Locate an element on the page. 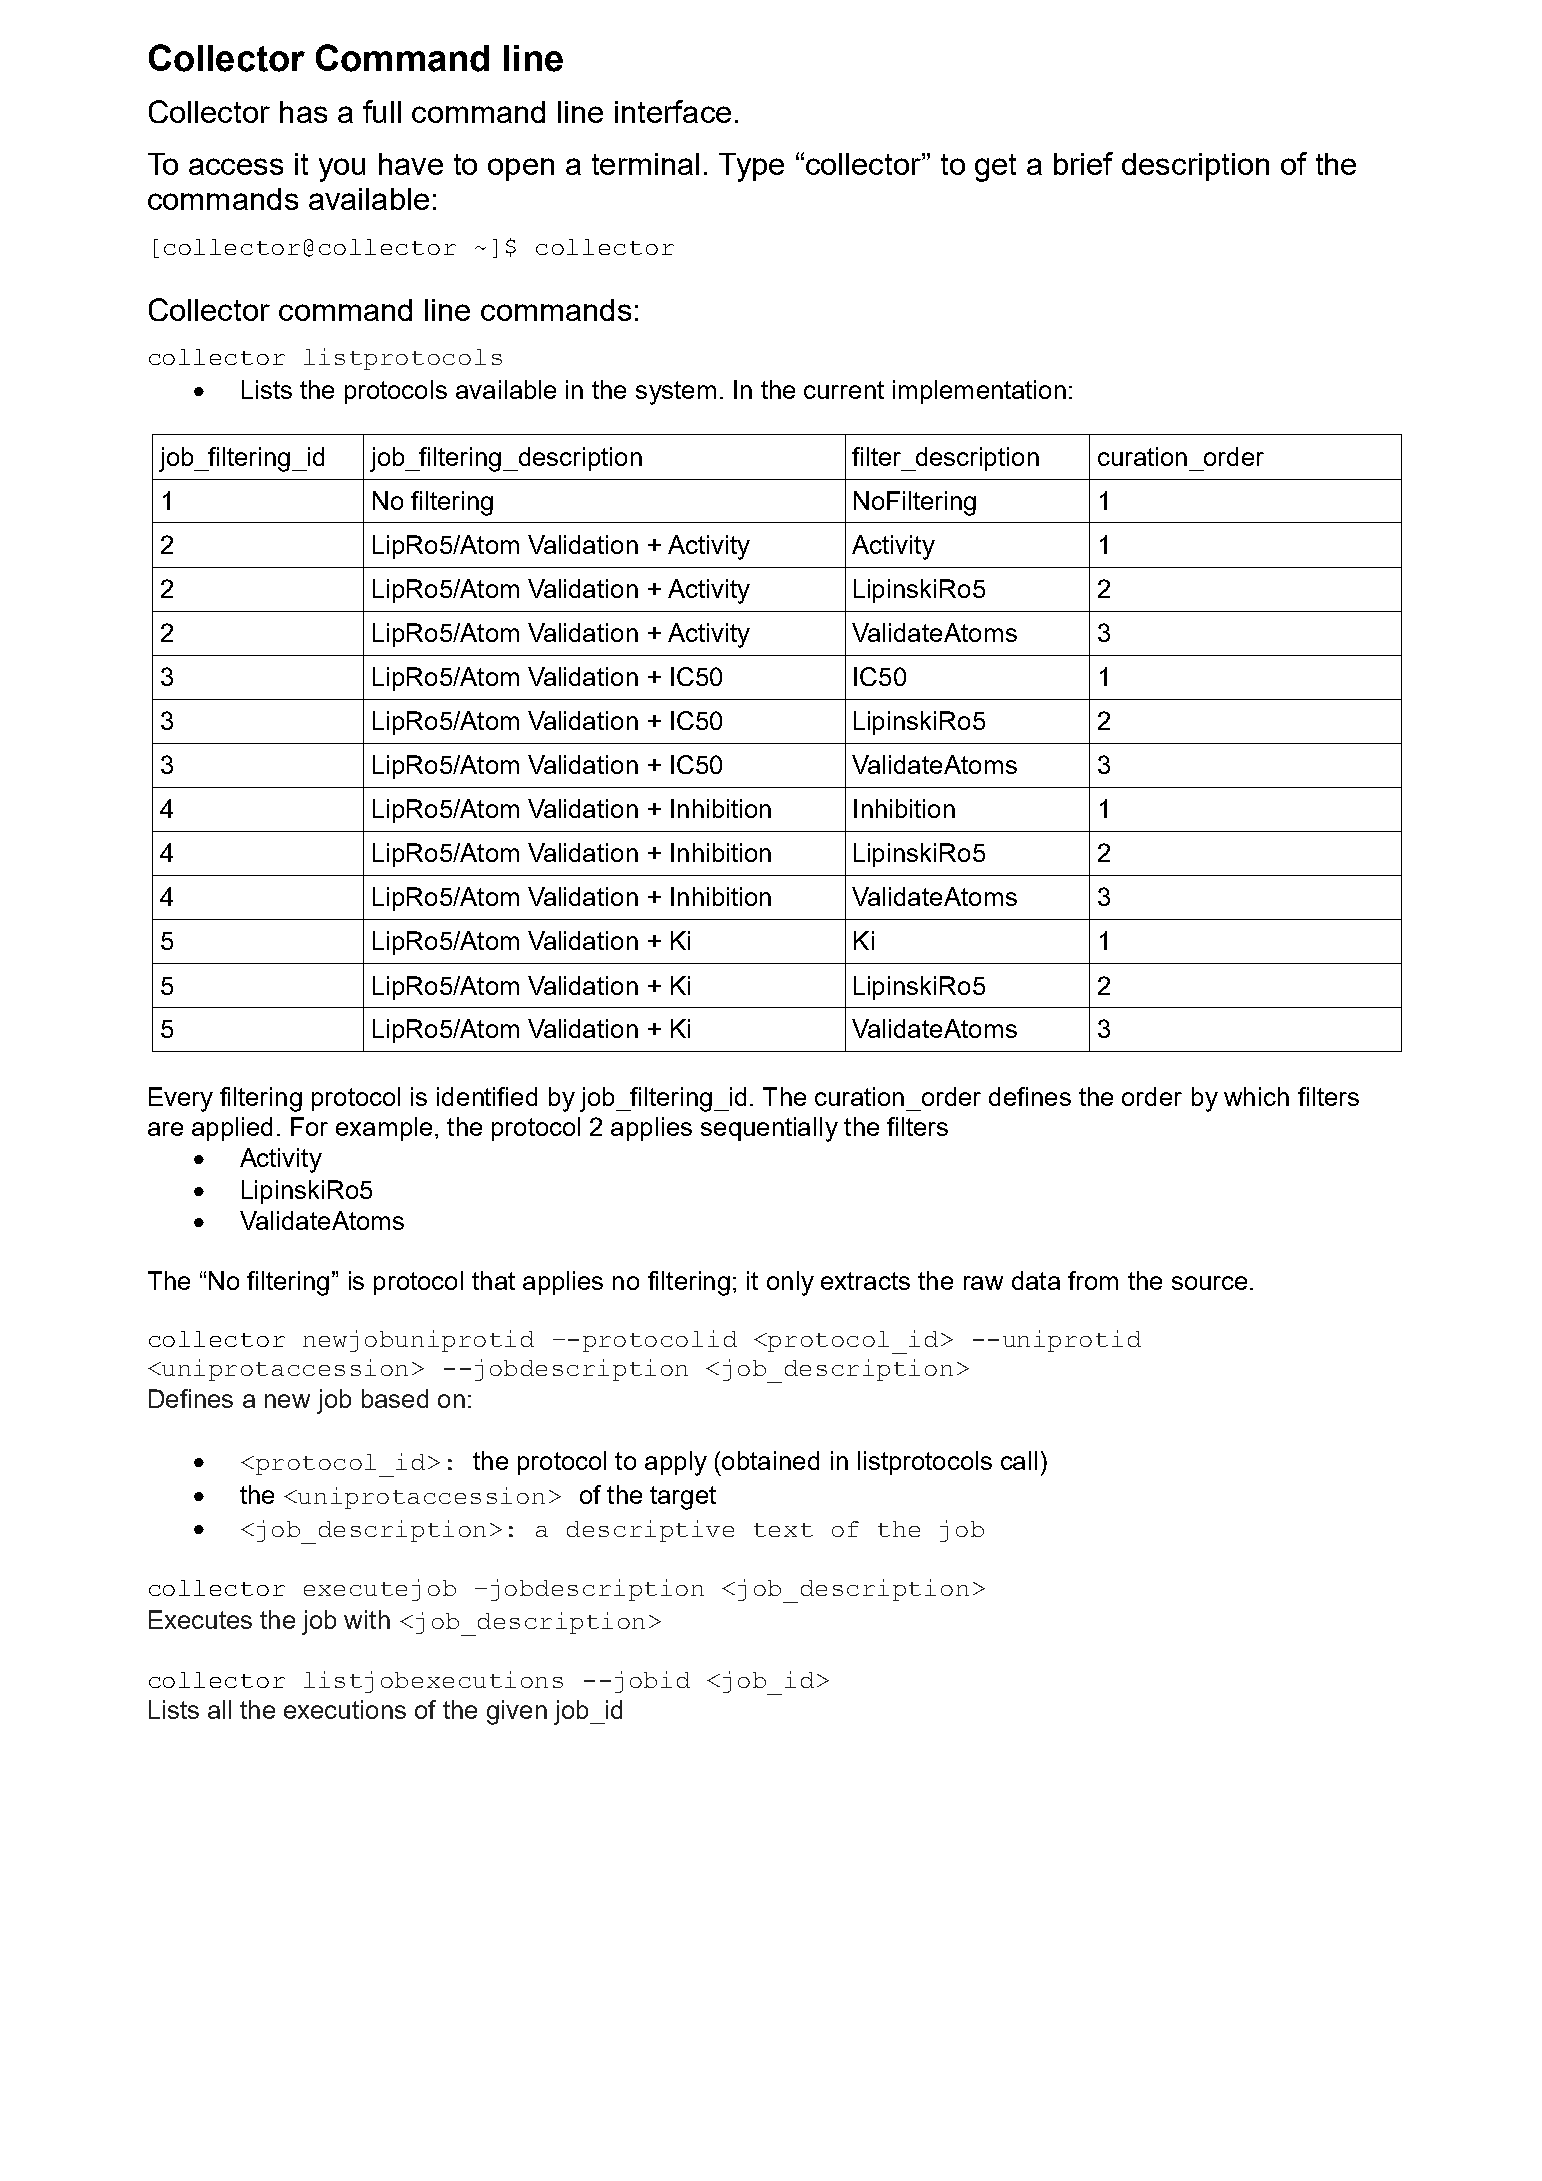  with is located at coordinates (367, 1619).
